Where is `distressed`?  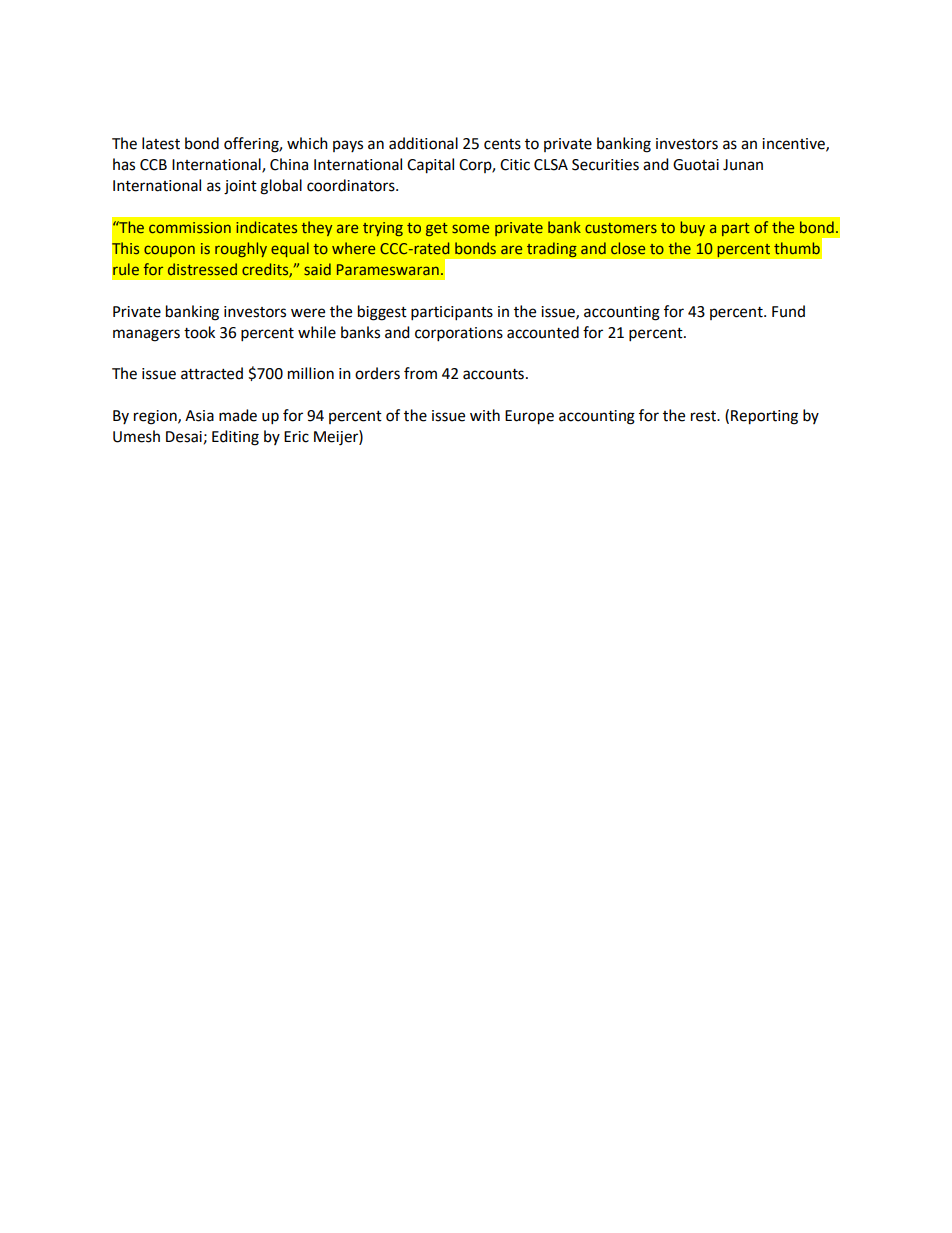
distressed is located at coordinates (202, 269).
